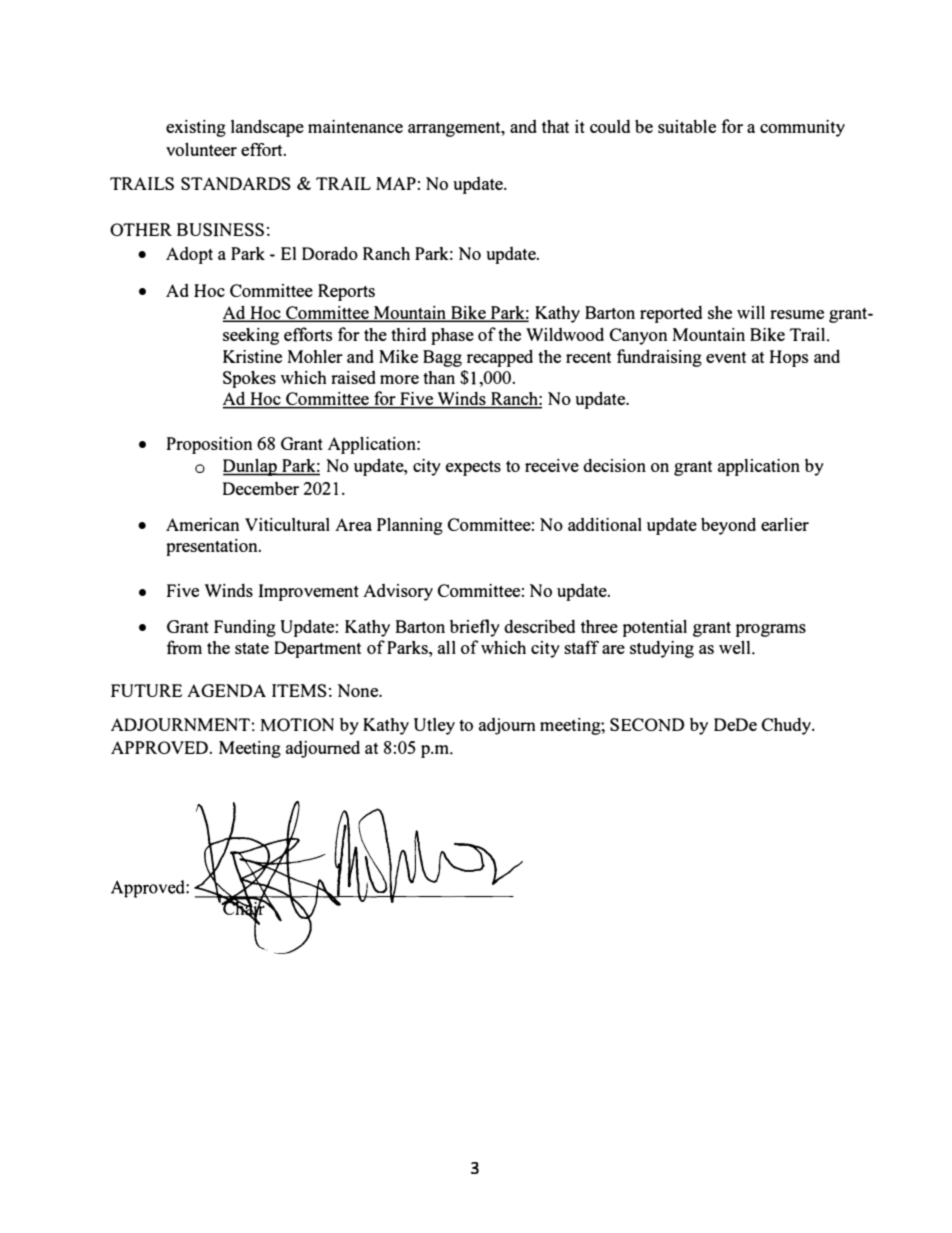 This screenshot has height=1233, width=952. What do you see at coordinates (201, 149) in the screenshot?
I see `volunteer` at bounding box center [201, 149].
